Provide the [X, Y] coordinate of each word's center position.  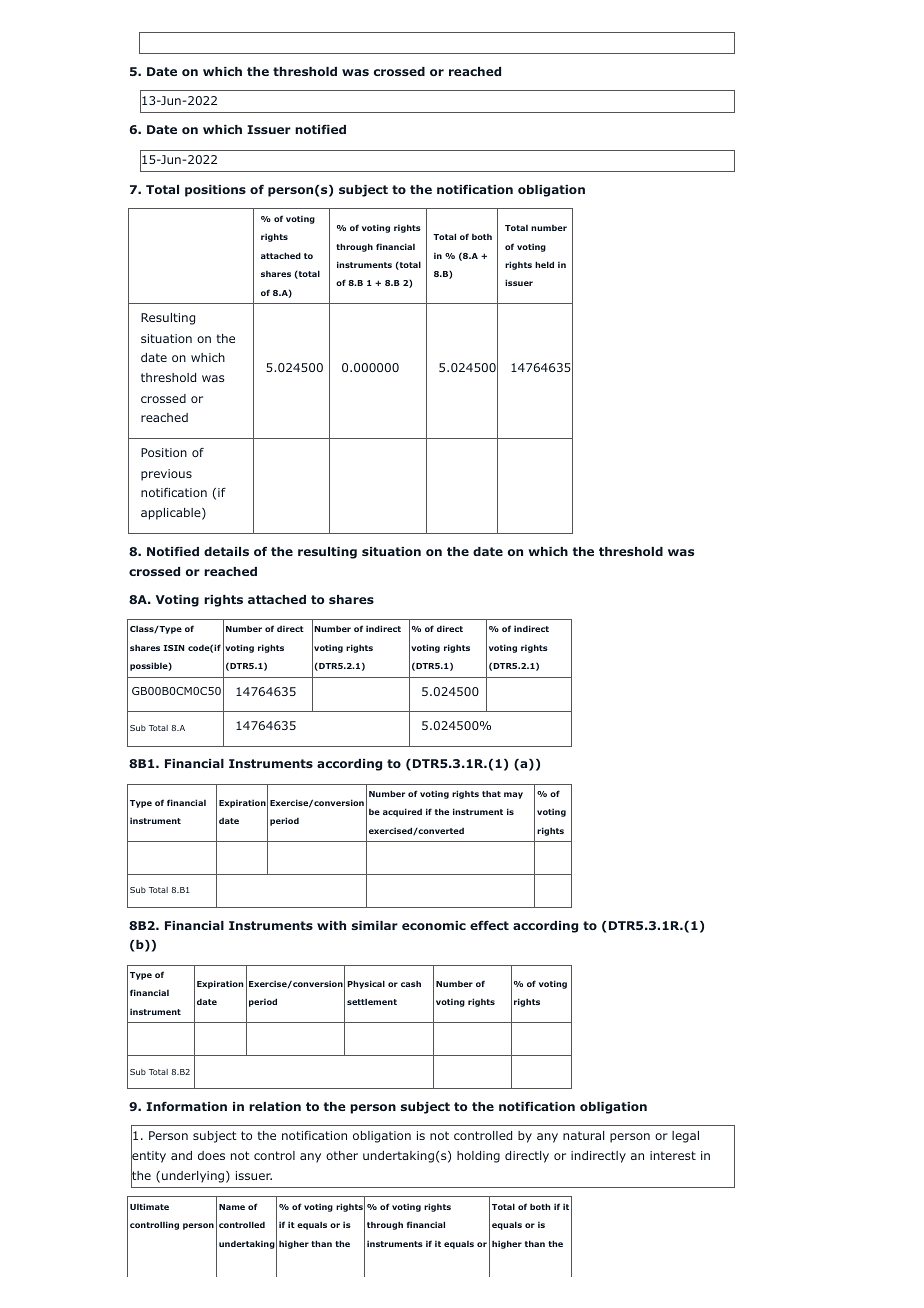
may [513, 795]
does [211, 1155]
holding [478, 1157]
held [544, 264]
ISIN [173, 648]
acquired [402, 812]
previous [166, 475]
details [226, 551]
